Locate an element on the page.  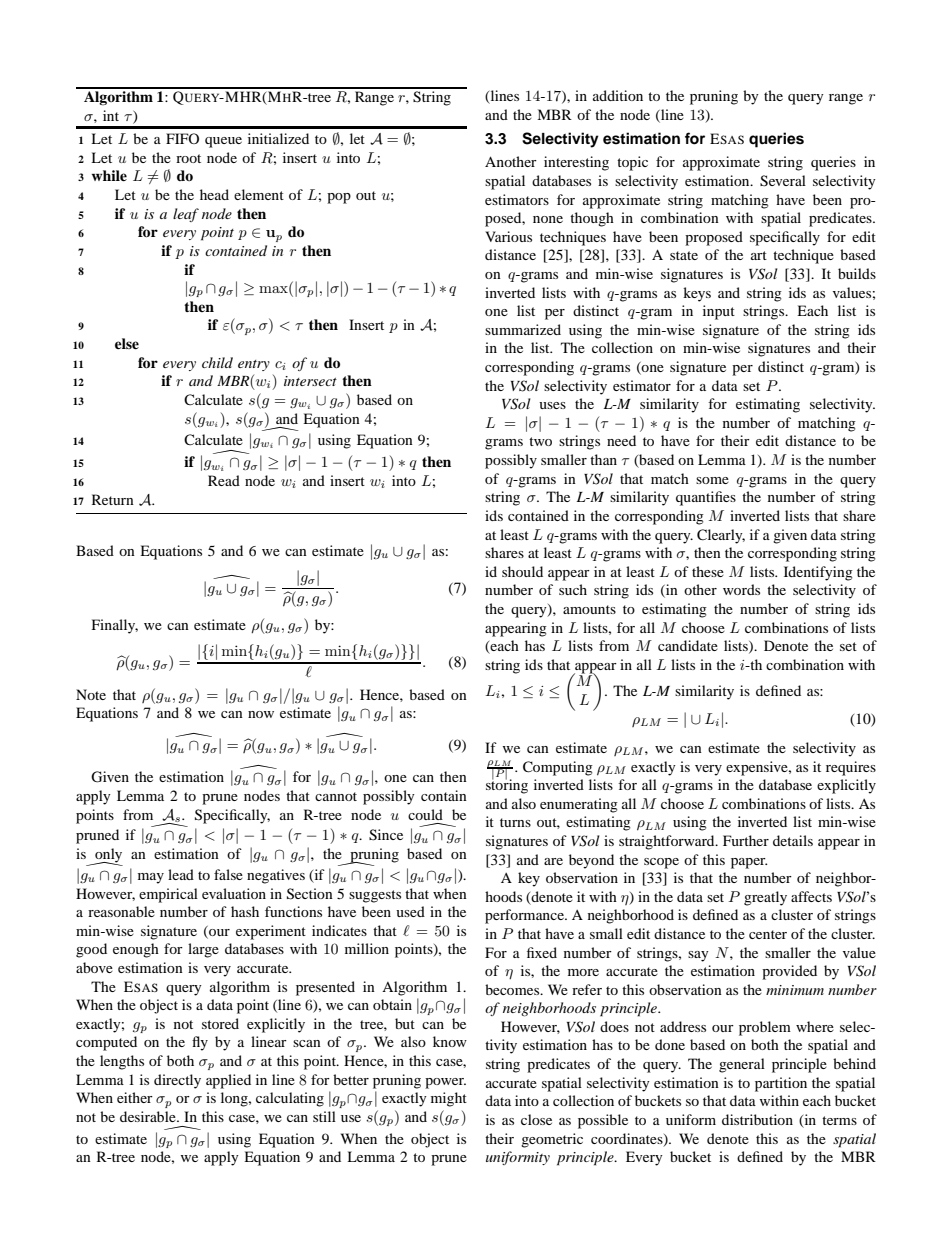
should is located at coordinates (522, 571).
